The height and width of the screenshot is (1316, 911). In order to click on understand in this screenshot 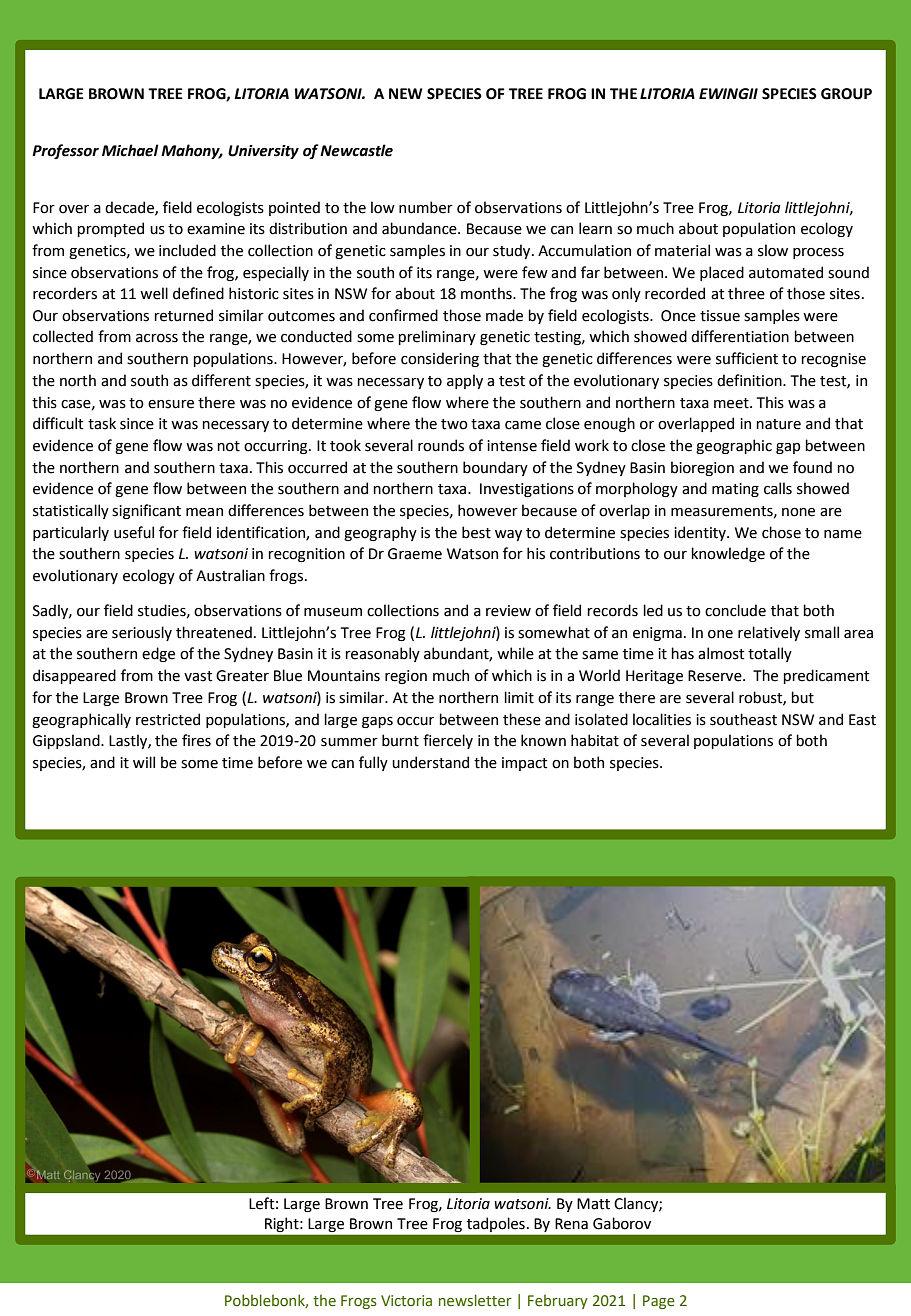, I will do `click(430, 762)`.
